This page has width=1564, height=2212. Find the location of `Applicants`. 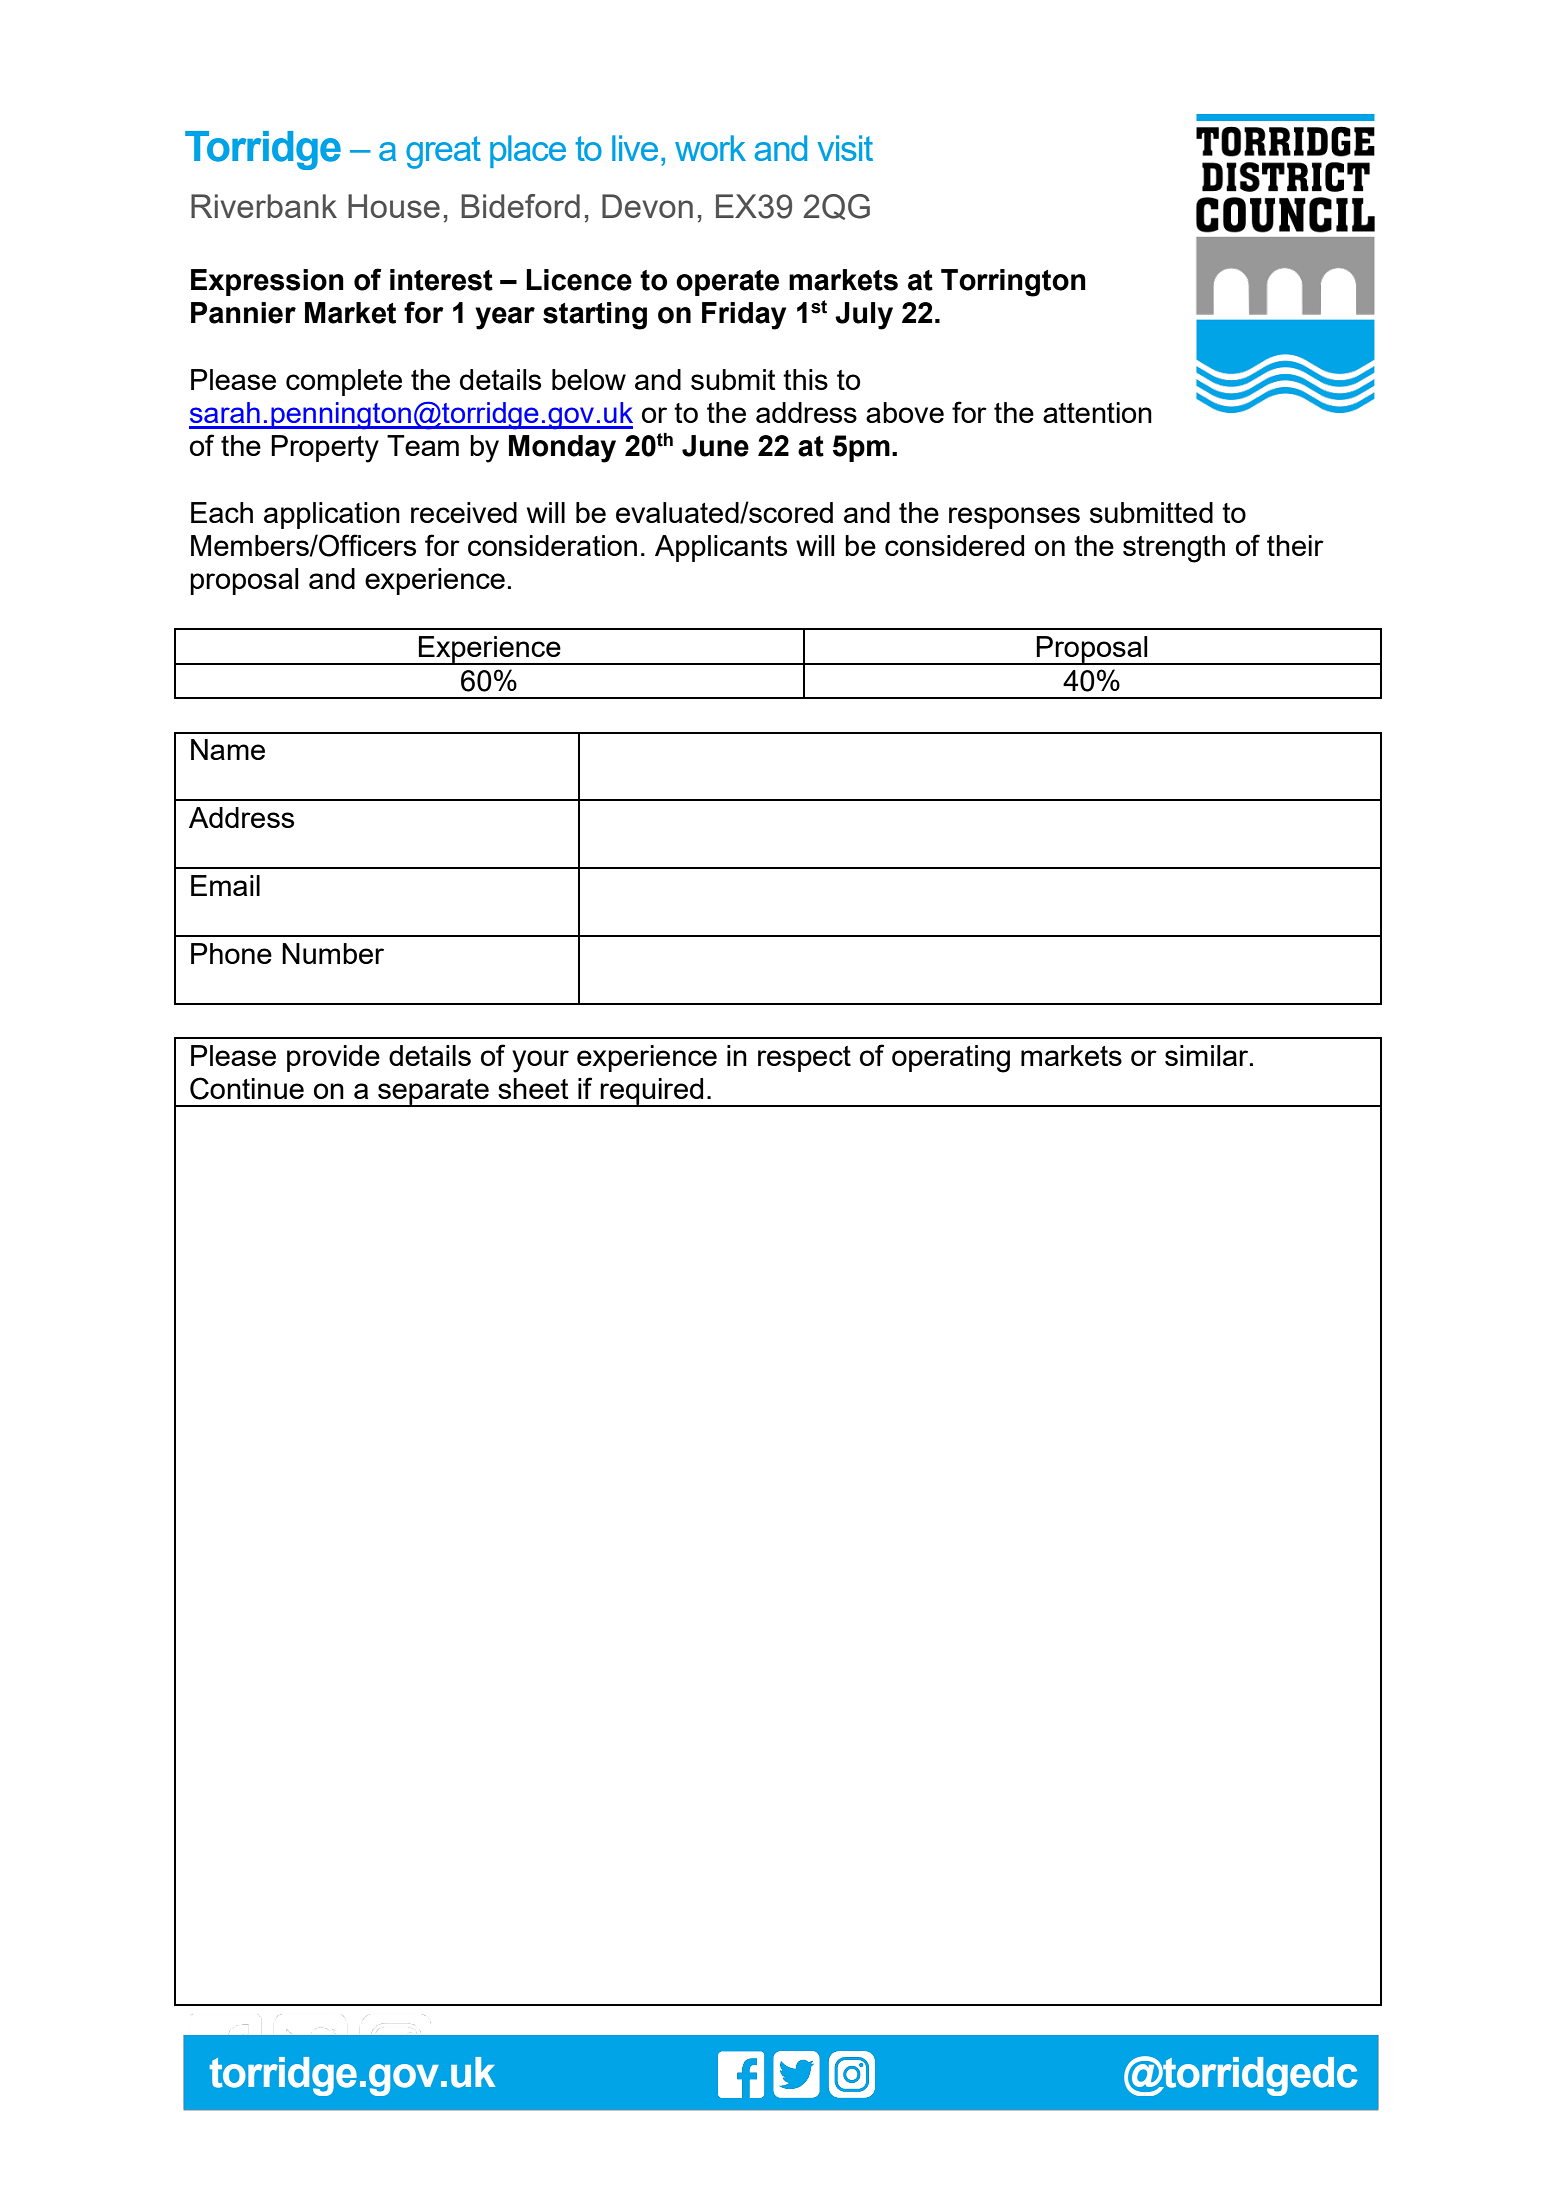

Applicants is located at coordinates (721, 548).
